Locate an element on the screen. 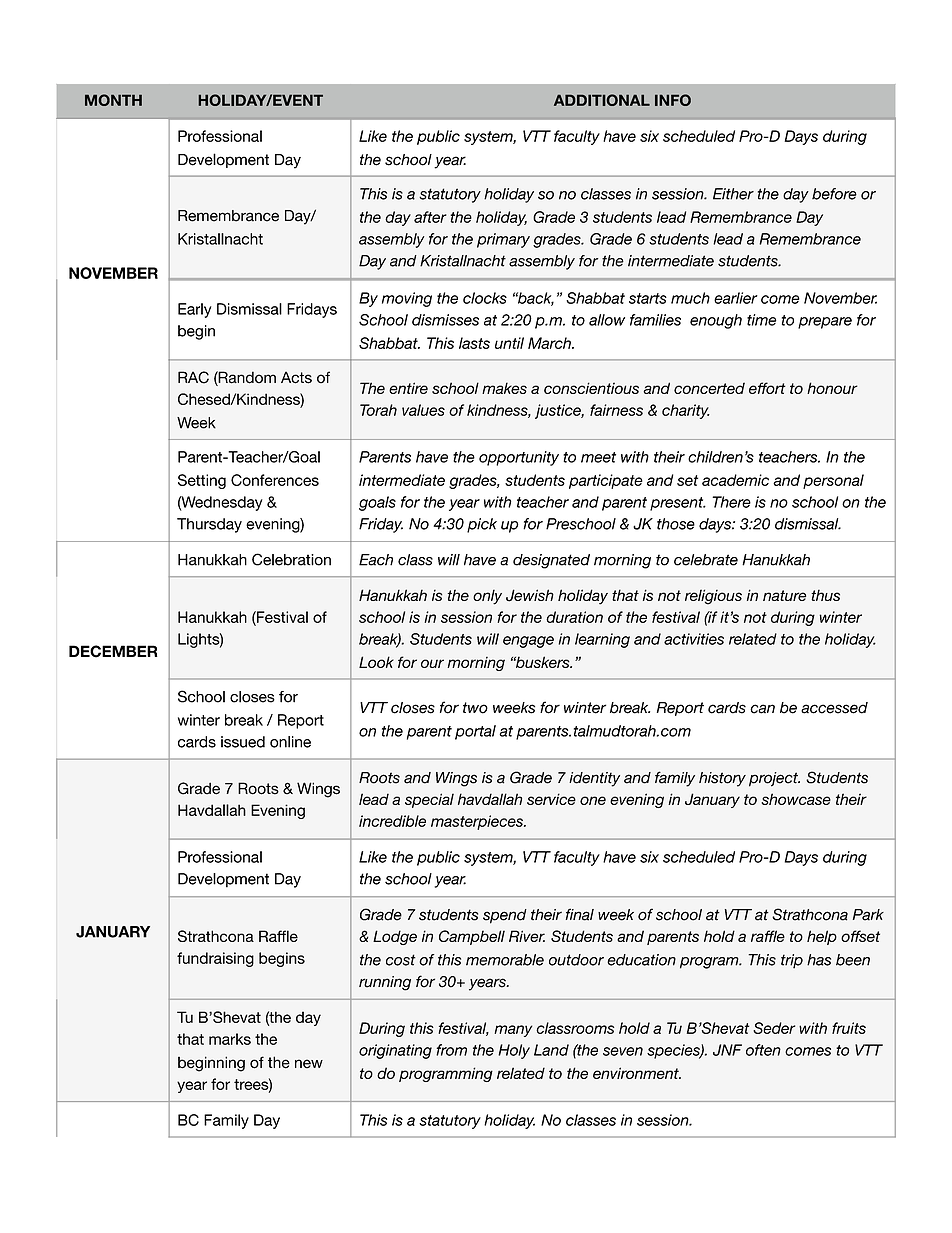 Image resolution: width=952 pixels, height=1233 pixels. DECEMBER is located at coordinates (113, 651).
